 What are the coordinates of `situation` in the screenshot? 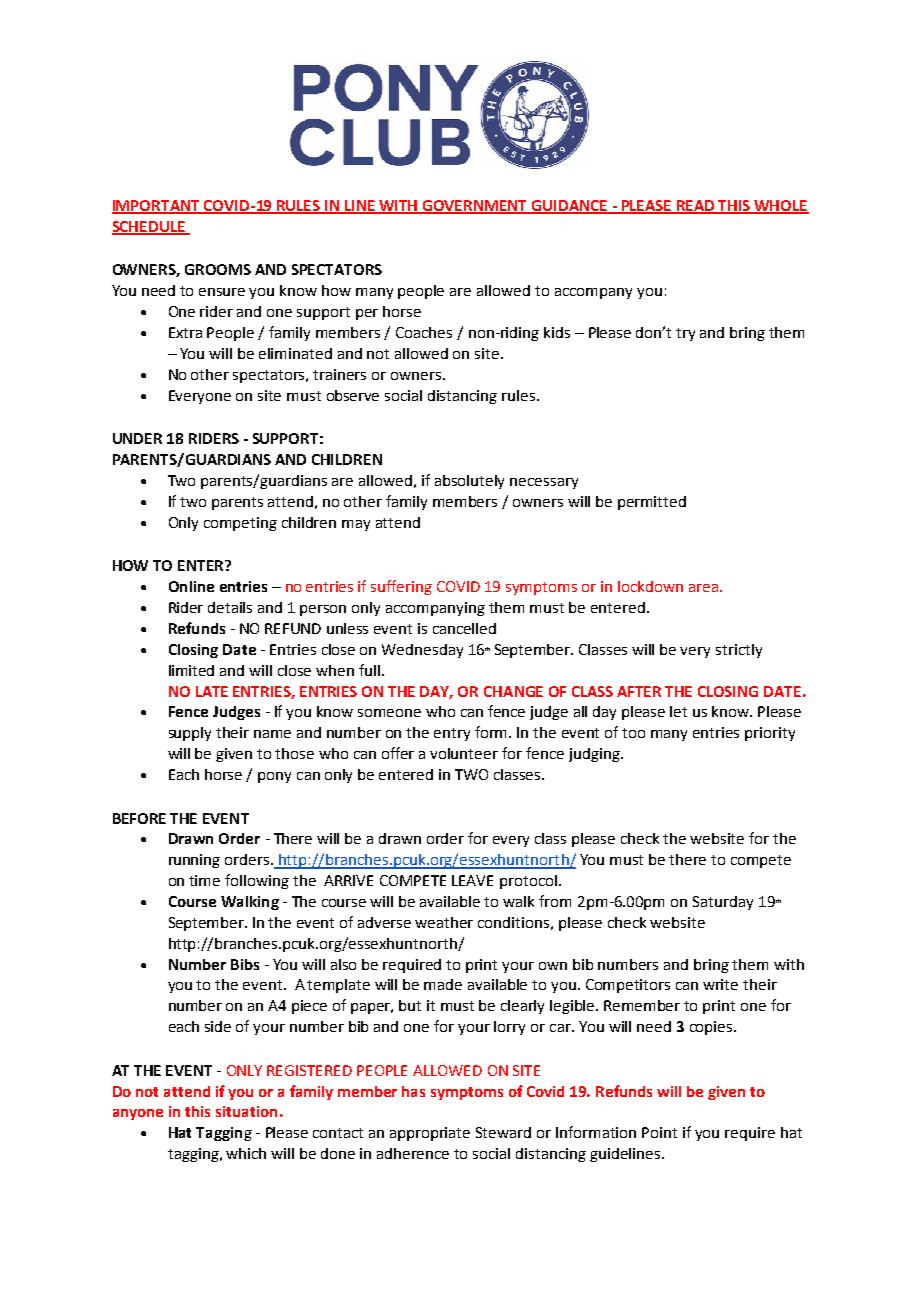 It's located at (246, 1111).
